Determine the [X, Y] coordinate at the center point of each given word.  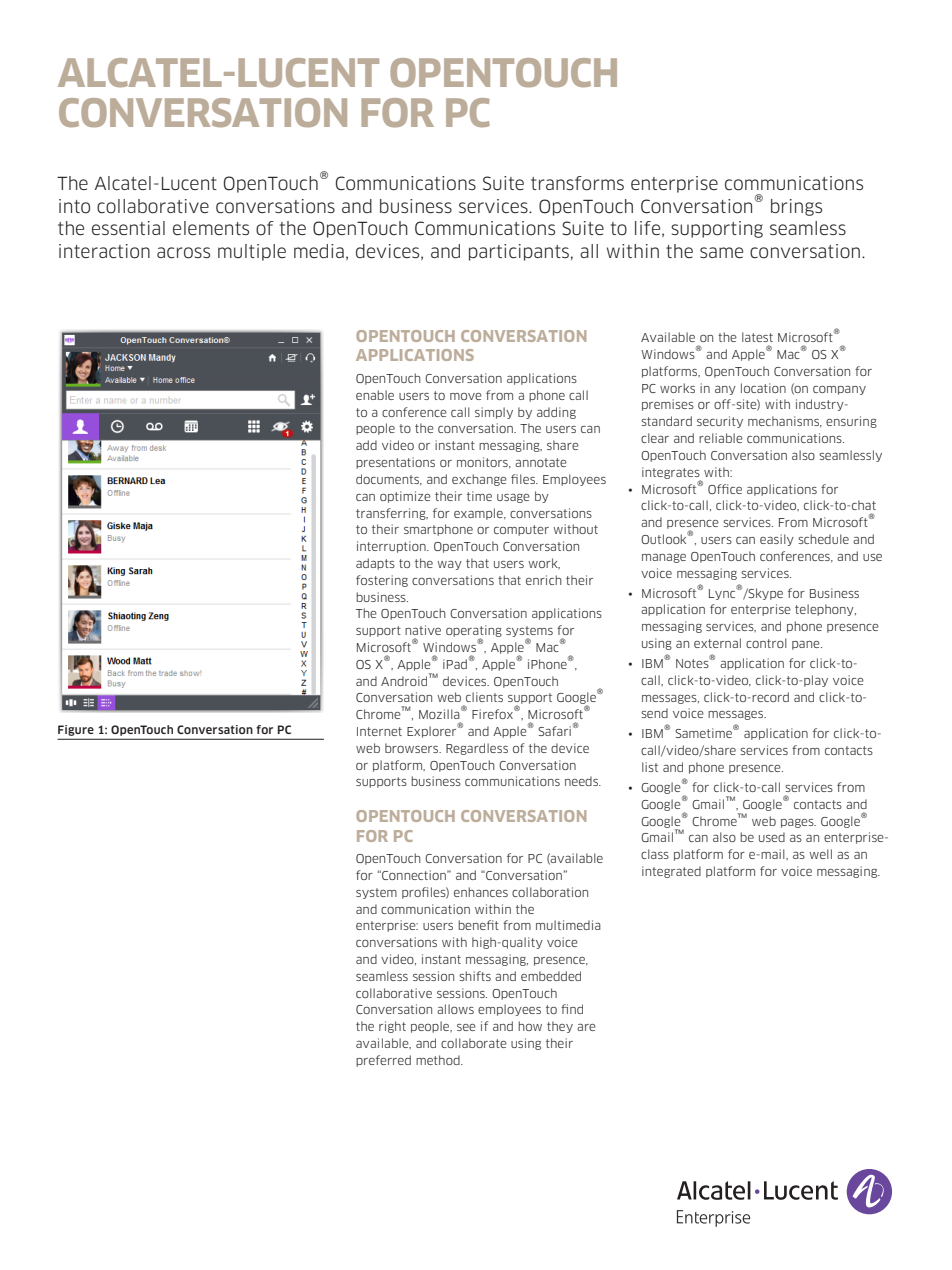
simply [494, 413]
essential [128, 228]
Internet [379, 731]
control [766, 643]
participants [519, 252]
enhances [481, 892]
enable [375, 395]
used [772, 837]
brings [796, 207]
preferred [383, 1061]
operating [474, 632]
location [763, 388]
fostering [382, 581]
